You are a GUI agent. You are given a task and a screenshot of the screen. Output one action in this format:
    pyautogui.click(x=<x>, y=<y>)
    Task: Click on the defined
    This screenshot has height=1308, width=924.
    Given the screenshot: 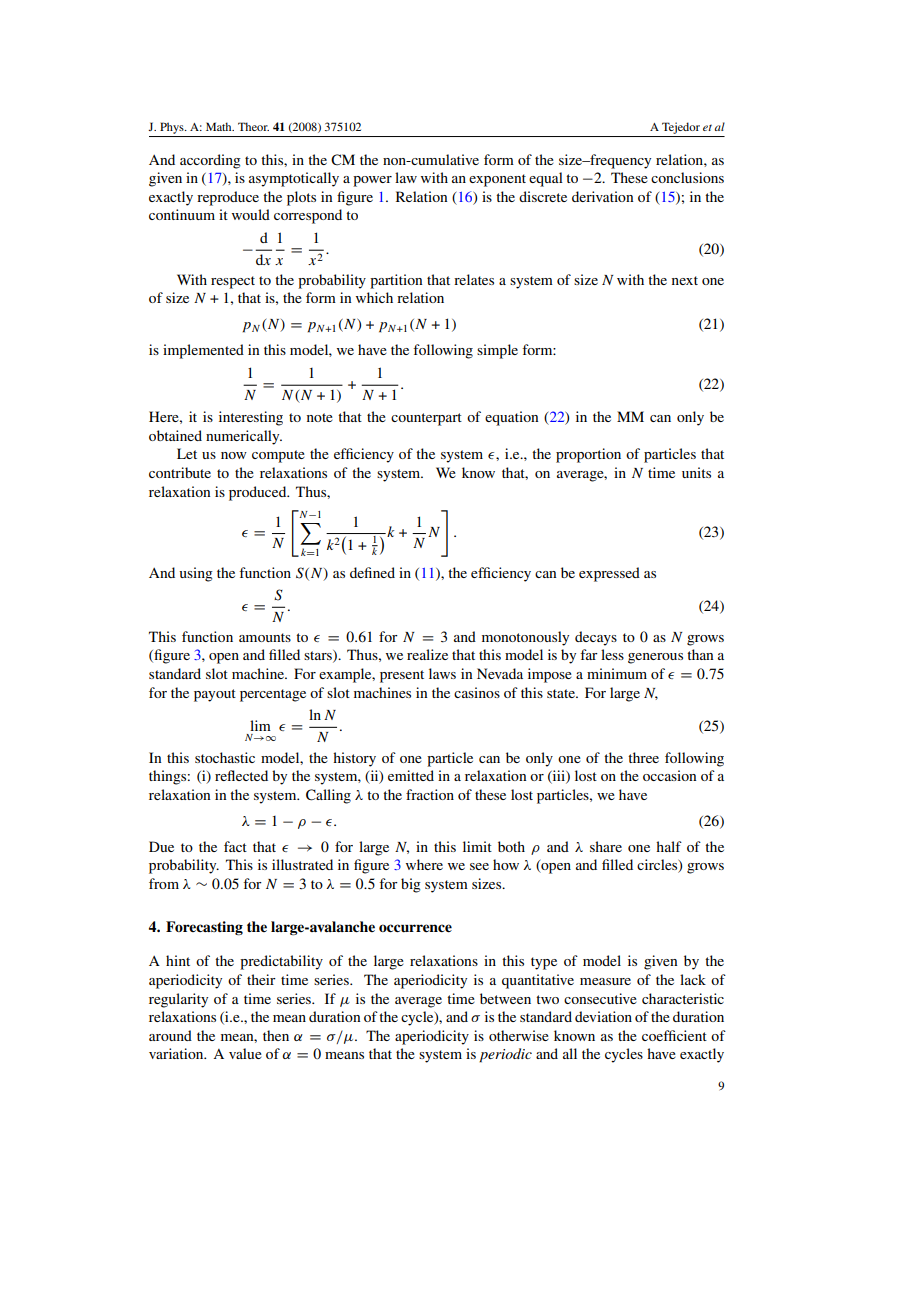 What is the action you would take?
    pyautogui.click(x=372, y=572)
